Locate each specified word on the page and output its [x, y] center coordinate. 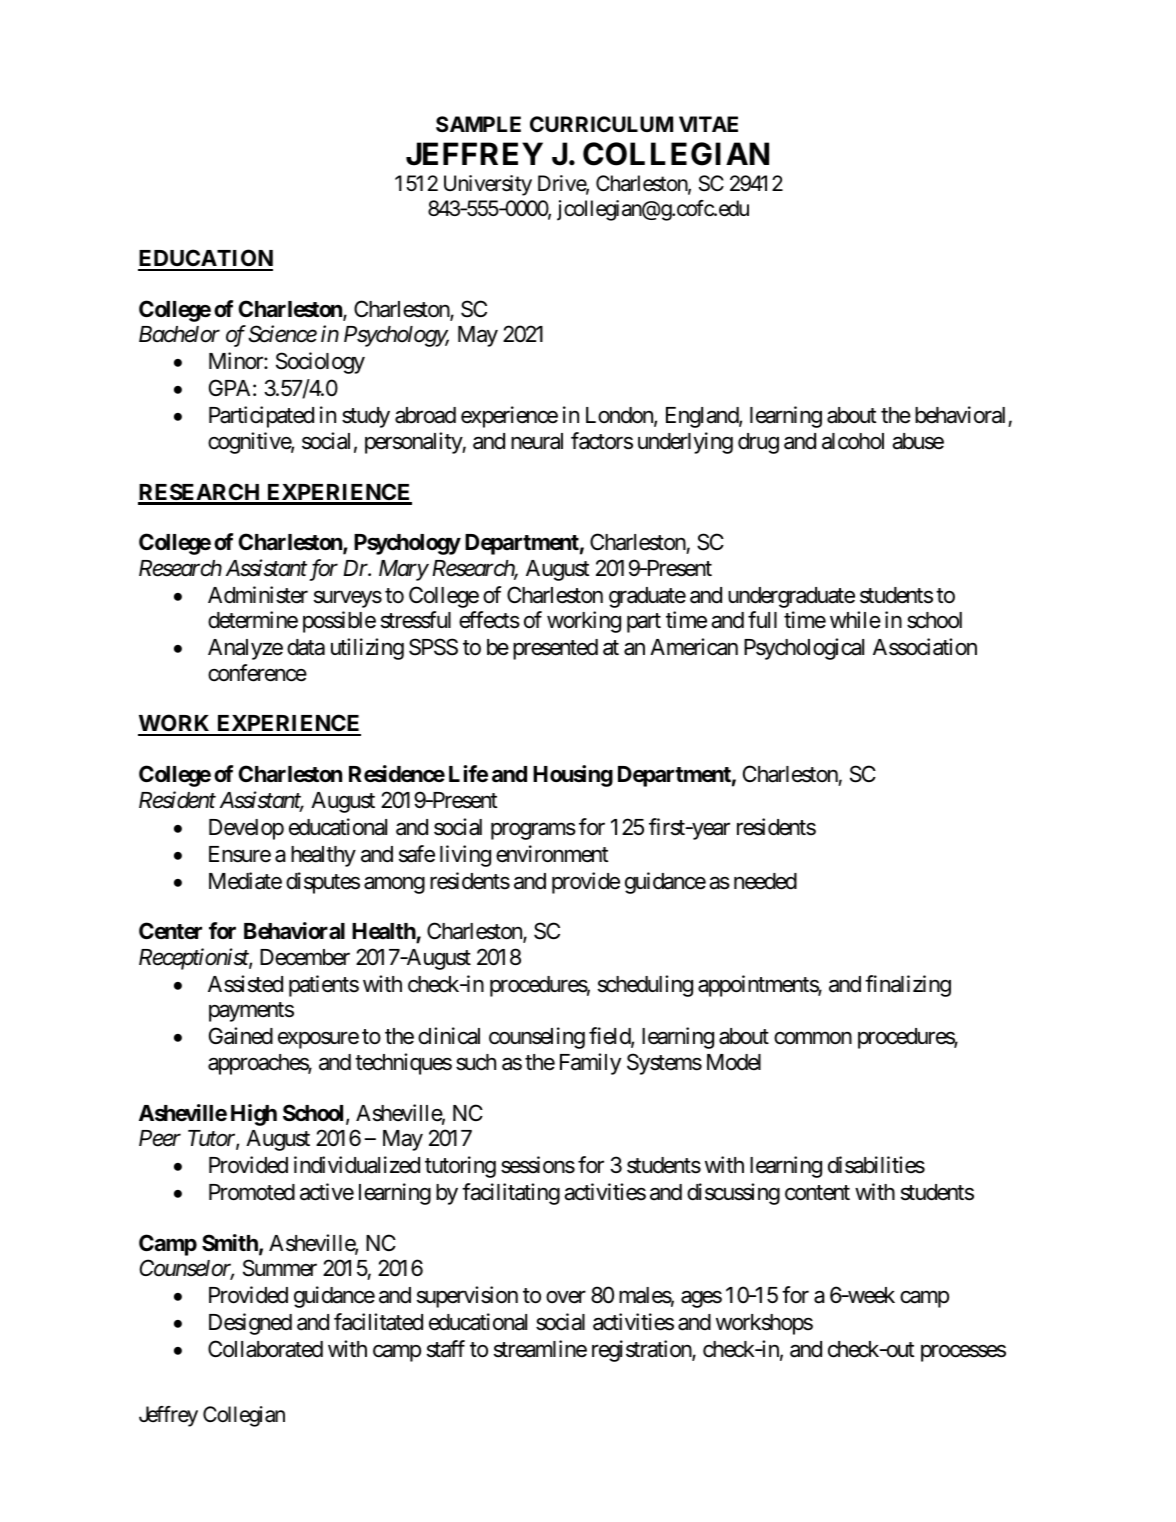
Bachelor [179, 334]
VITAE [708, 124]
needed [765, 881]
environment [552, 854]
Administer [258, 595]
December [305, 957]
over [566, 1297]
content [817, 1193]
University [488, 185]
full [762, 619]
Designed [250, 1324]
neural [537, 441]
